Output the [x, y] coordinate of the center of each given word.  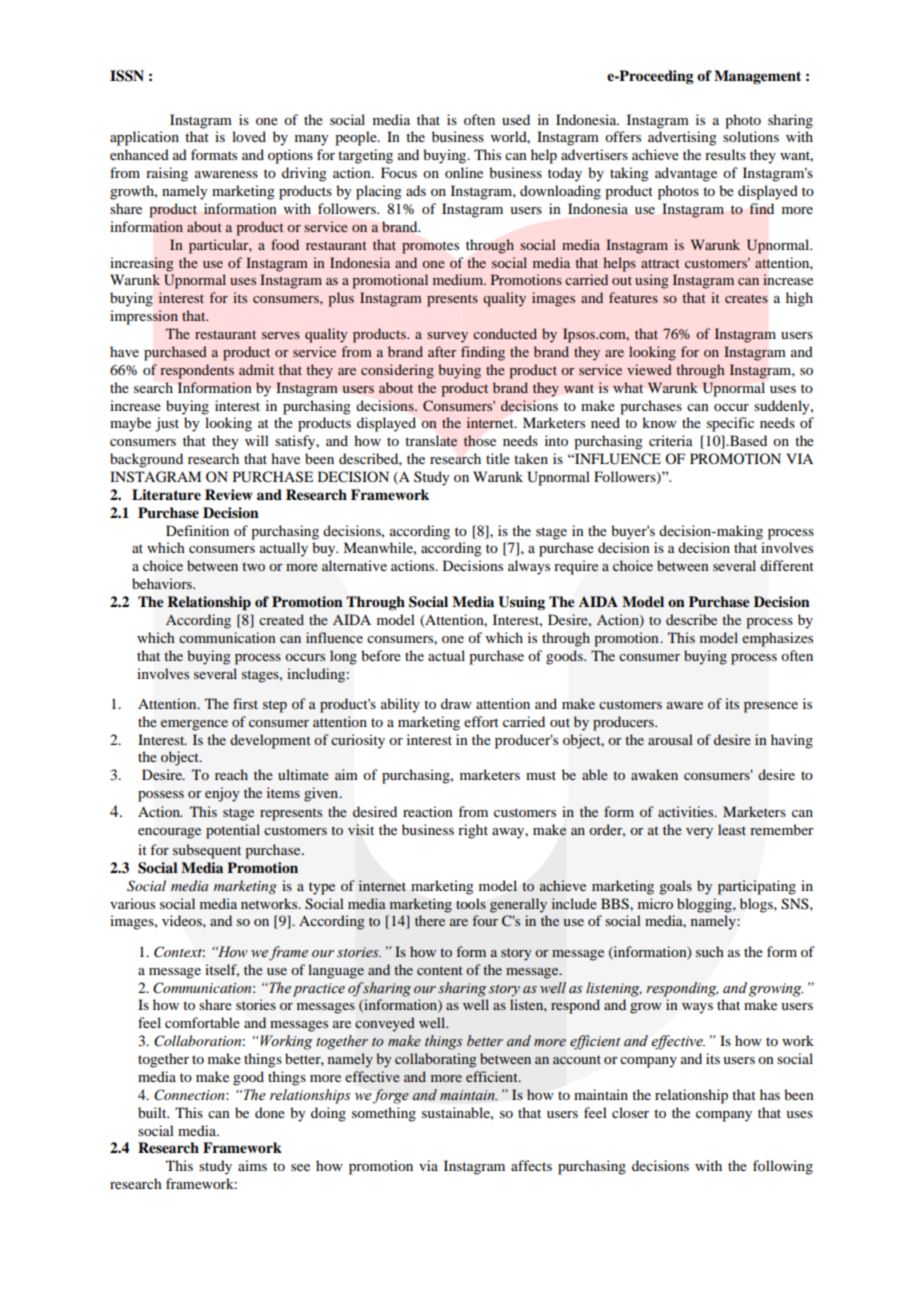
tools [471, 903]
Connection [190, 1095]
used [516, 119]
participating [757, 887]
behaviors [163, 583]
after [442, 351]
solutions [751, 136]
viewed [649, 369]
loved [249, 136]
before [381, 655]
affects [531, 1165]
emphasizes [777, 639]
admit [256, 369]
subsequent [207, 851]
